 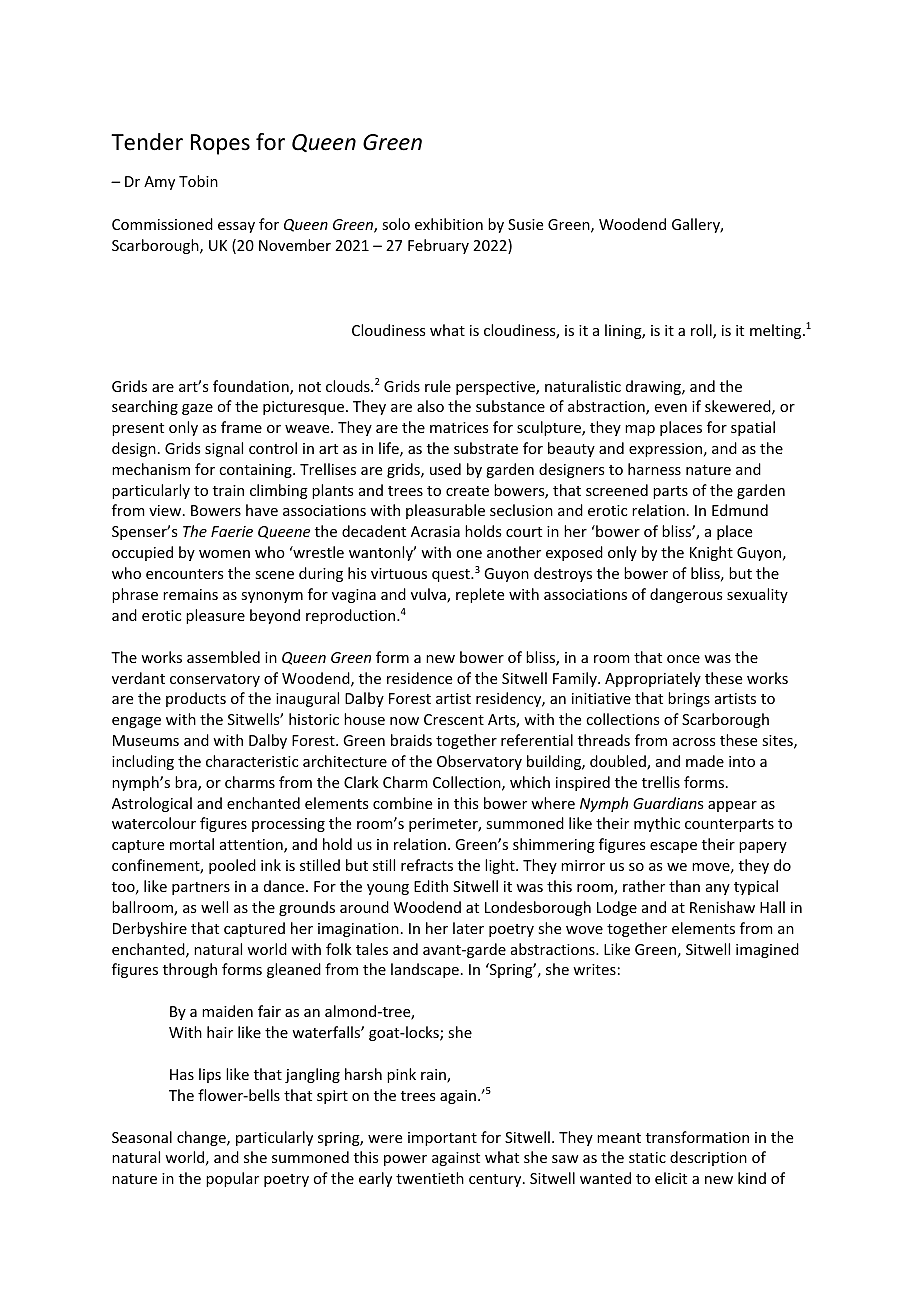 I want to click on exhibition, so click(x=449, y=224).
